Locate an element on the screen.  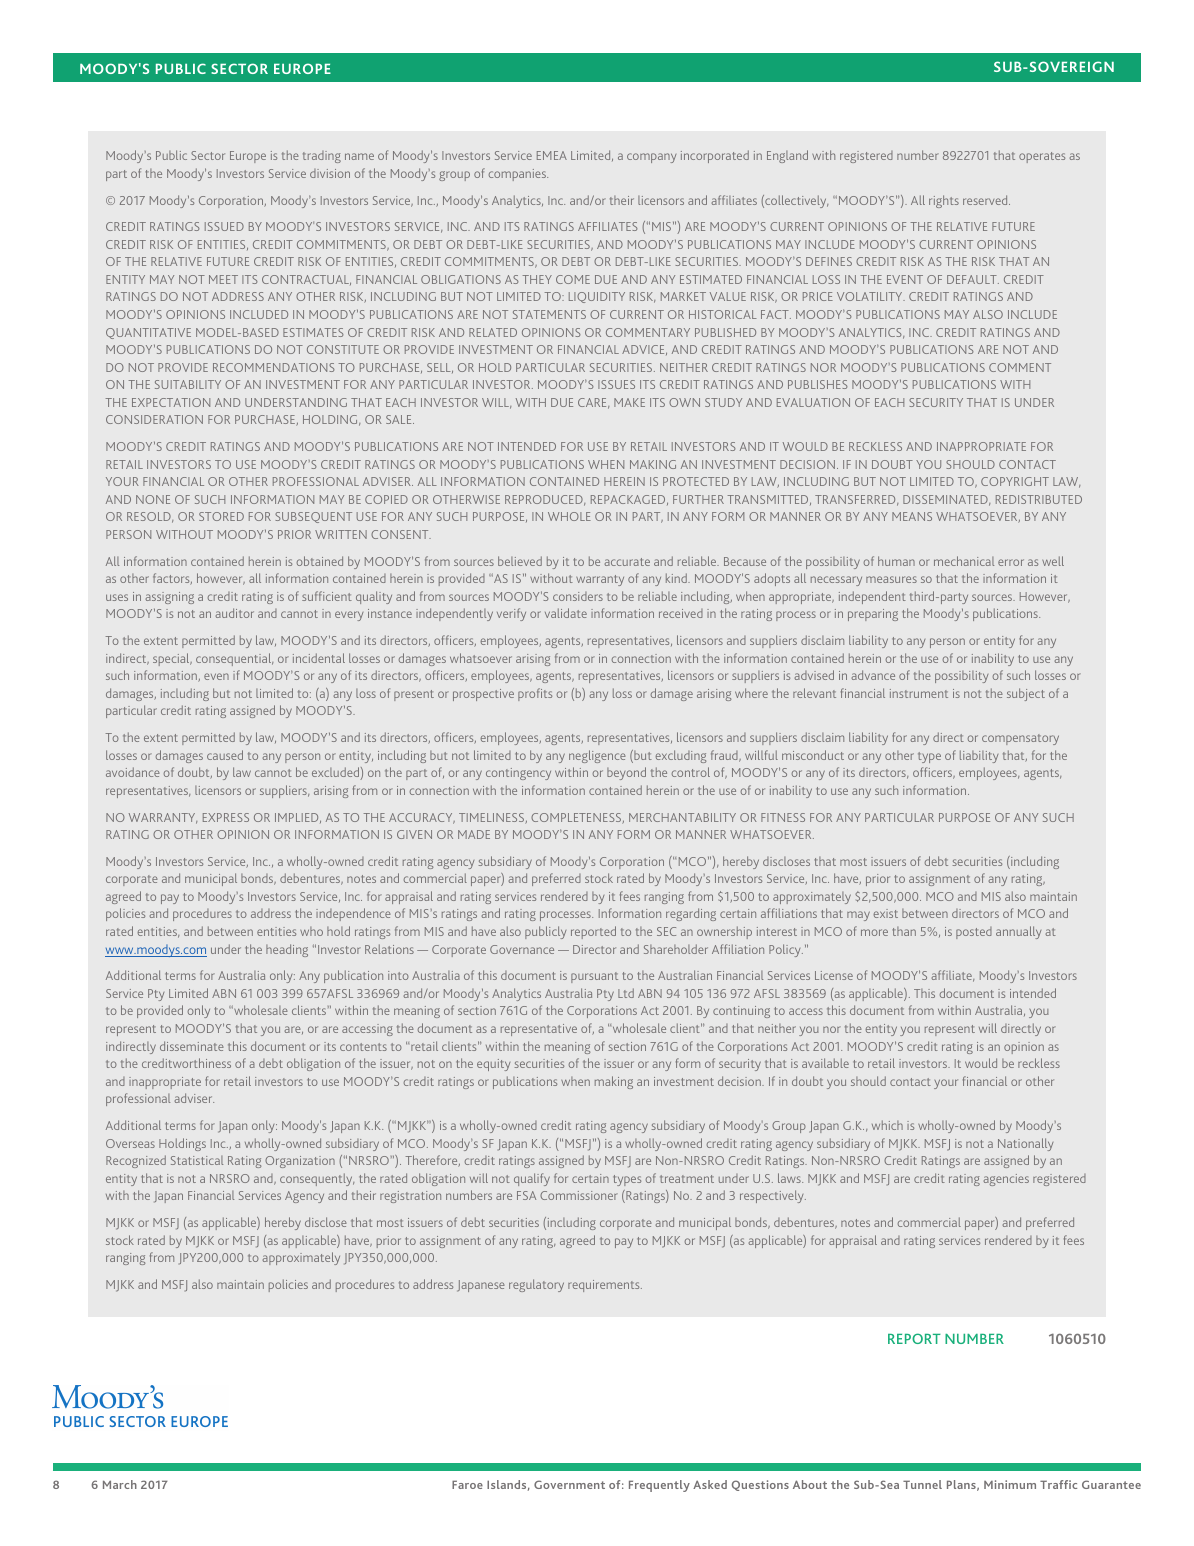
Minimum is located at coordinates (1010, 1484).
